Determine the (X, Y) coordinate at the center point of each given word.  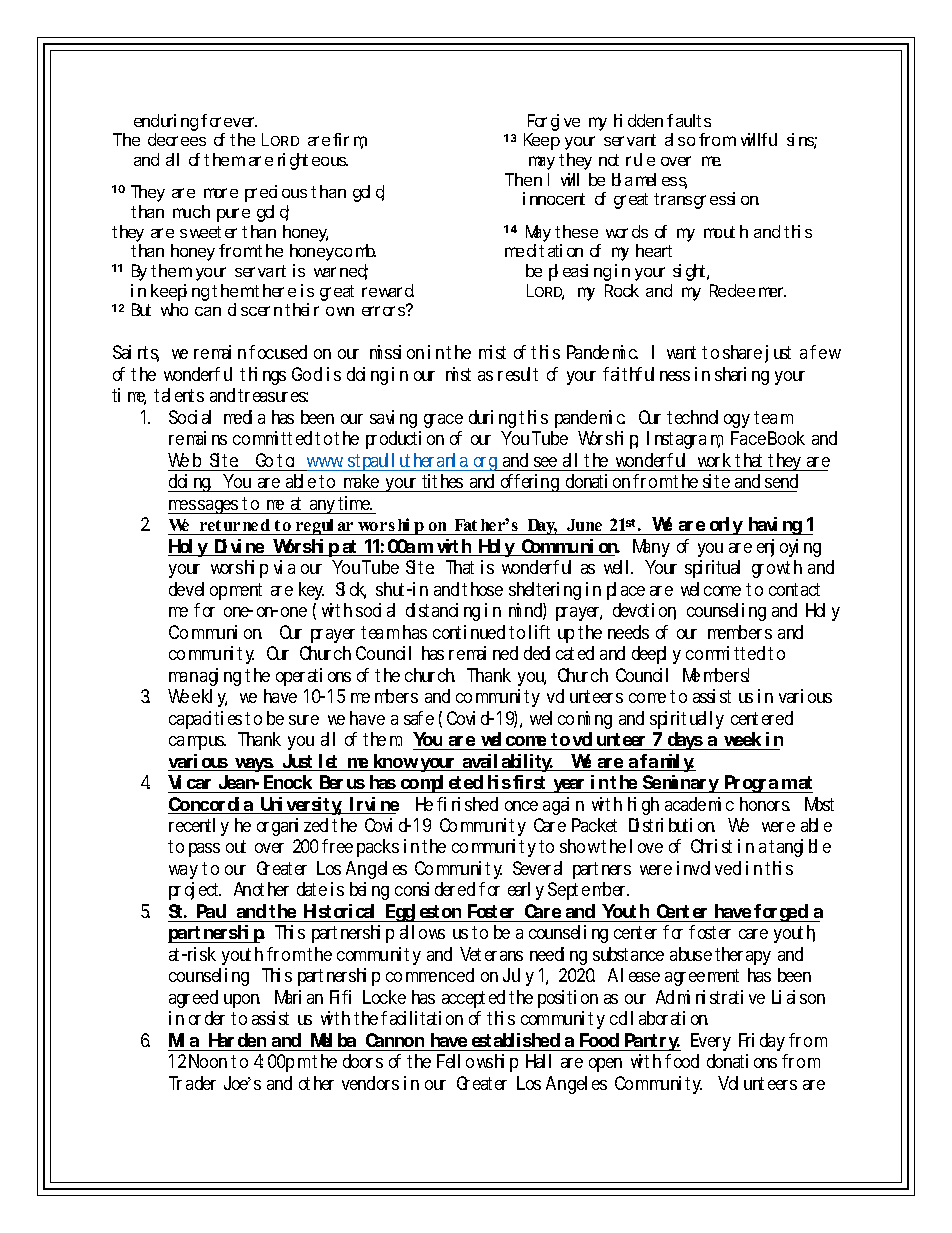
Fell (448, 1061)
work (714, 460)
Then (523, 179)
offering (530, 483)
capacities (205, 720)
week (742, 739)
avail (481, 762)
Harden (237, 1040)
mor (215, 193)
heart (654, 250)
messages (204, 507)
